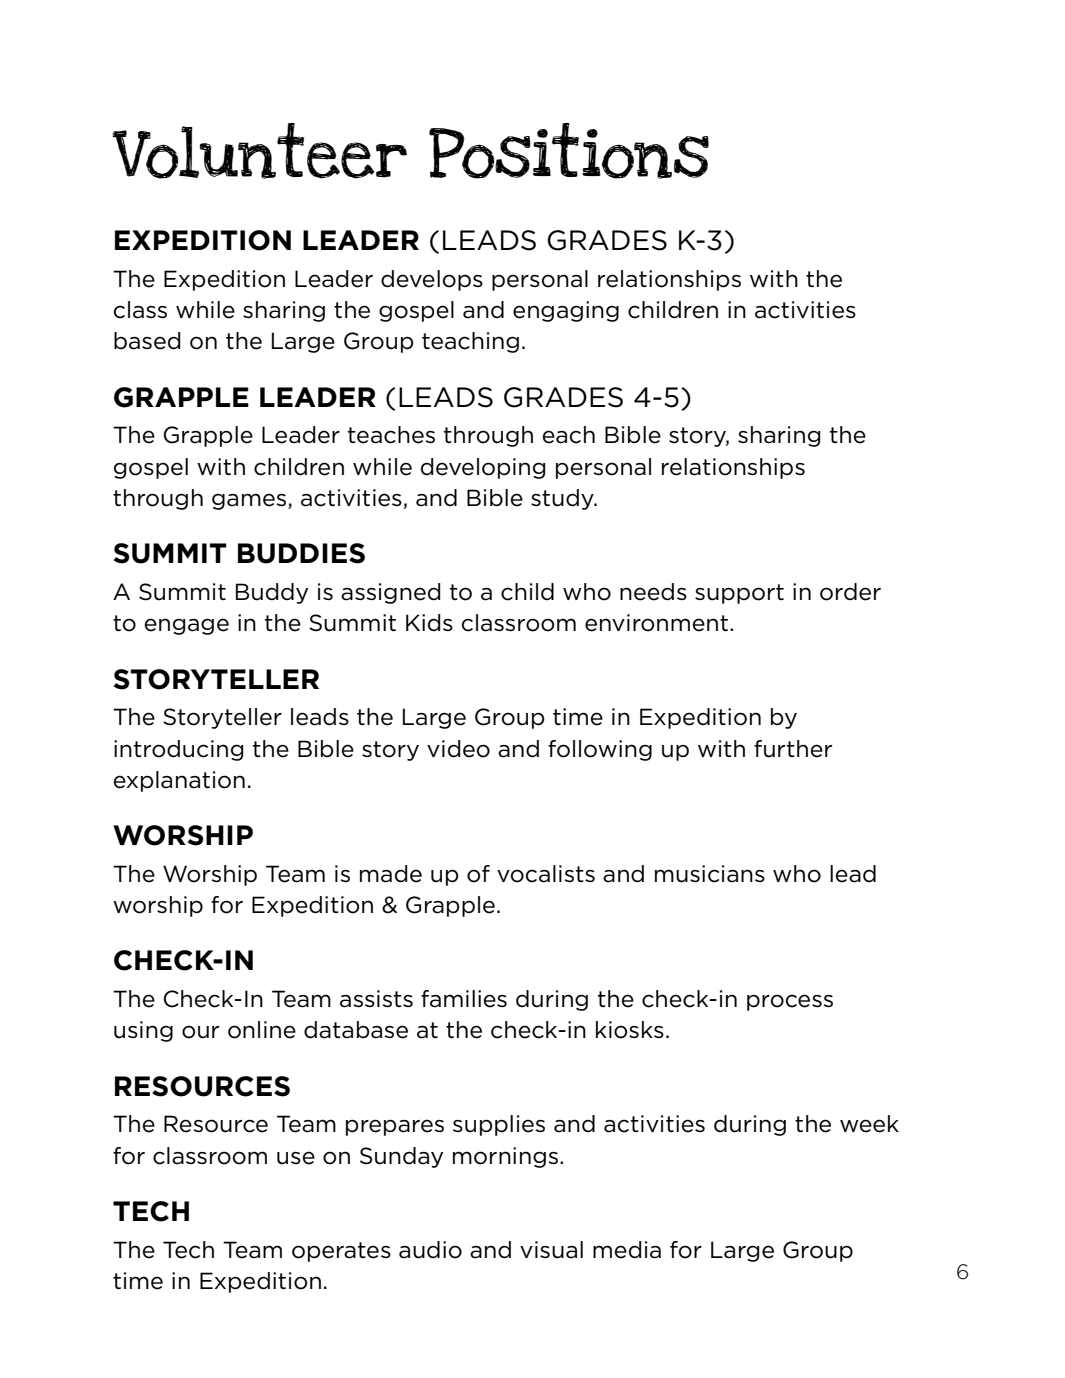  Describe the element at coordinates (250, 501) in the document. I see `games` at that location.
